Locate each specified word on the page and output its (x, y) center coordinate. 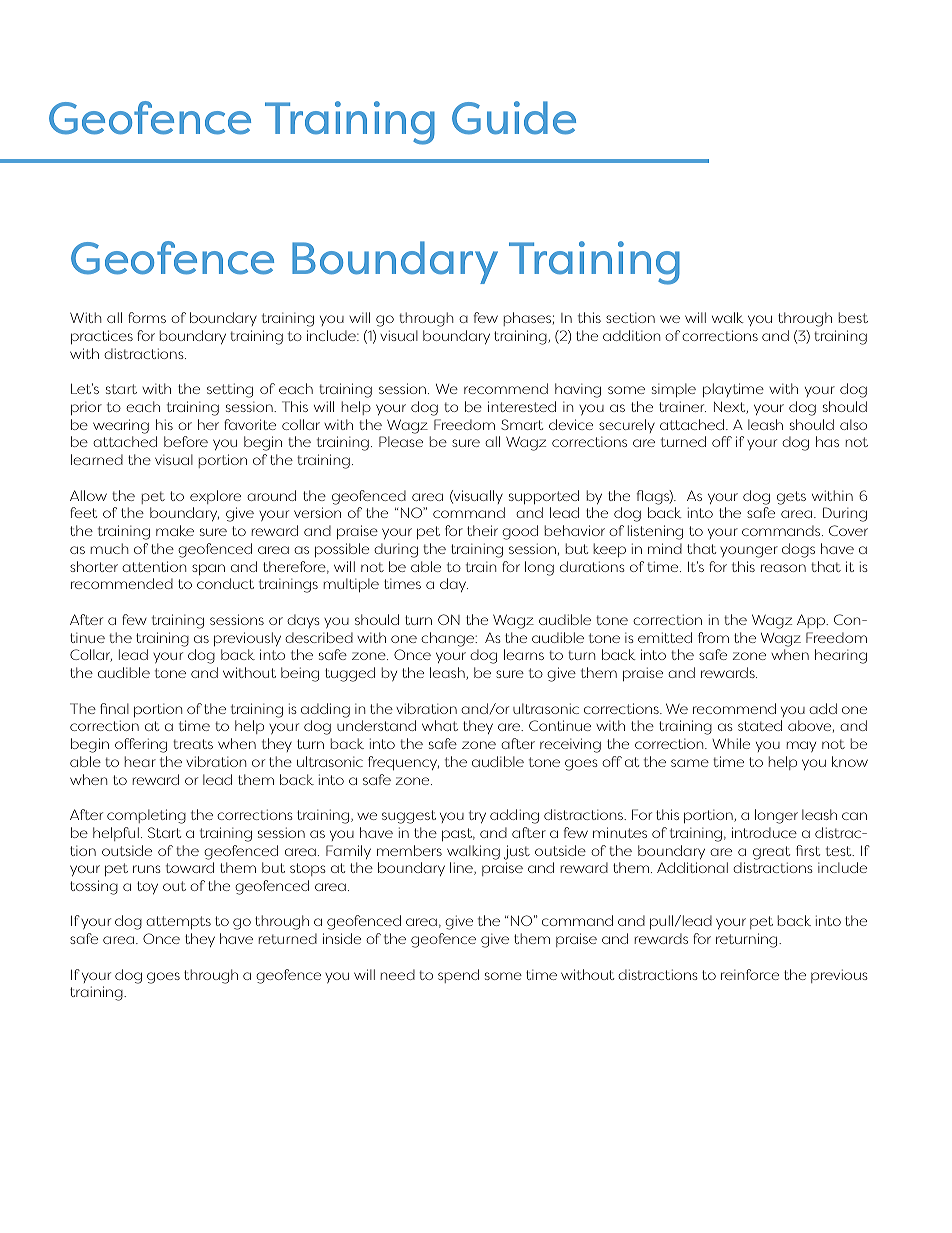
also (853, 424)
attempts (178, 922)
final (114, 708)
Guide (514, 118)
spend (458, 976)
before (186, 441)
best (853, 317)
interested (522, 406)
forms (147, 317)
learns (524, 654)
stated (760, 725)
